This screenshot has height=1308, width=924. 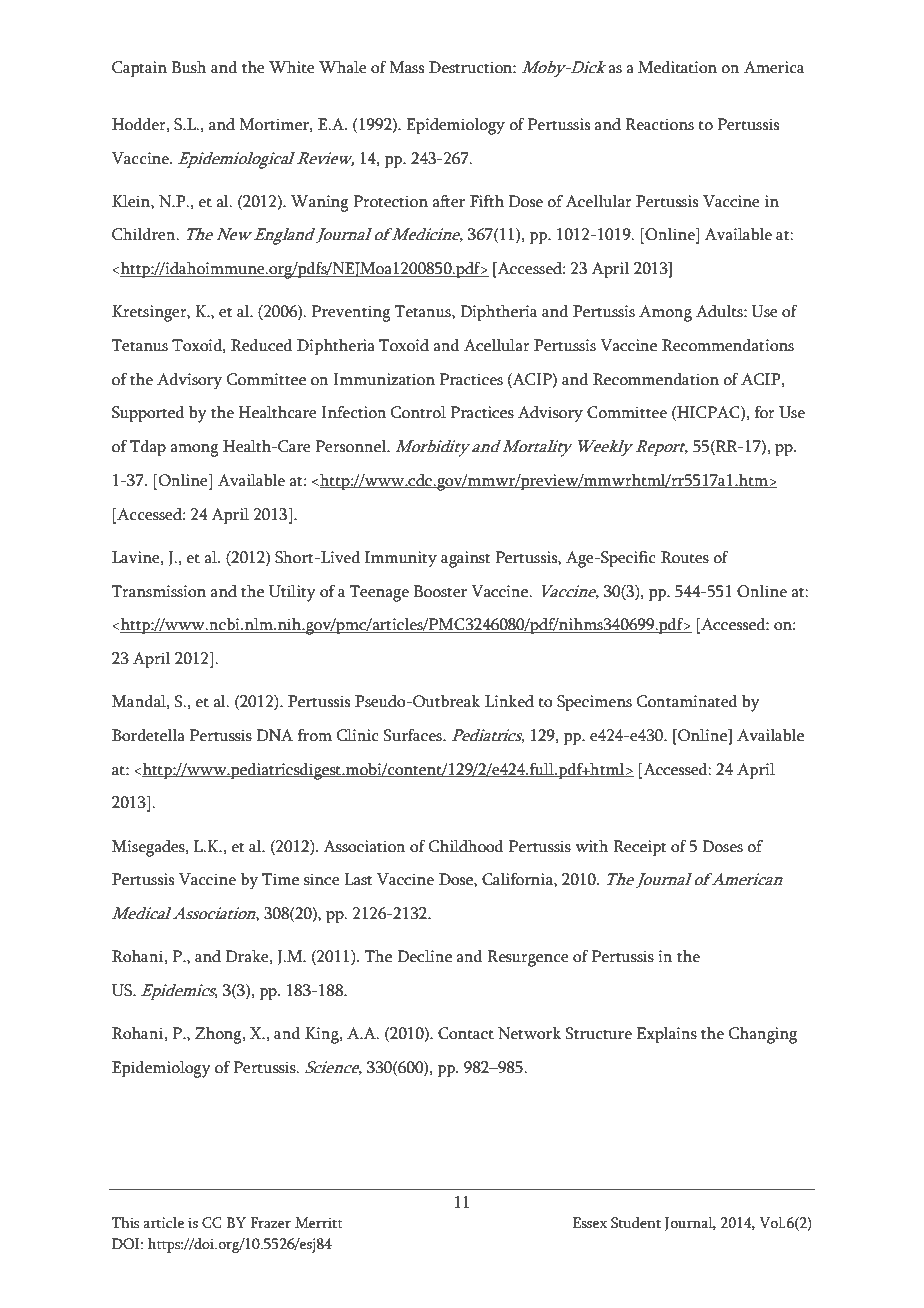 What do you see at coordinates (440, 591) in the screenshot?
I see `Booster` at bounding box center [440, 591].
